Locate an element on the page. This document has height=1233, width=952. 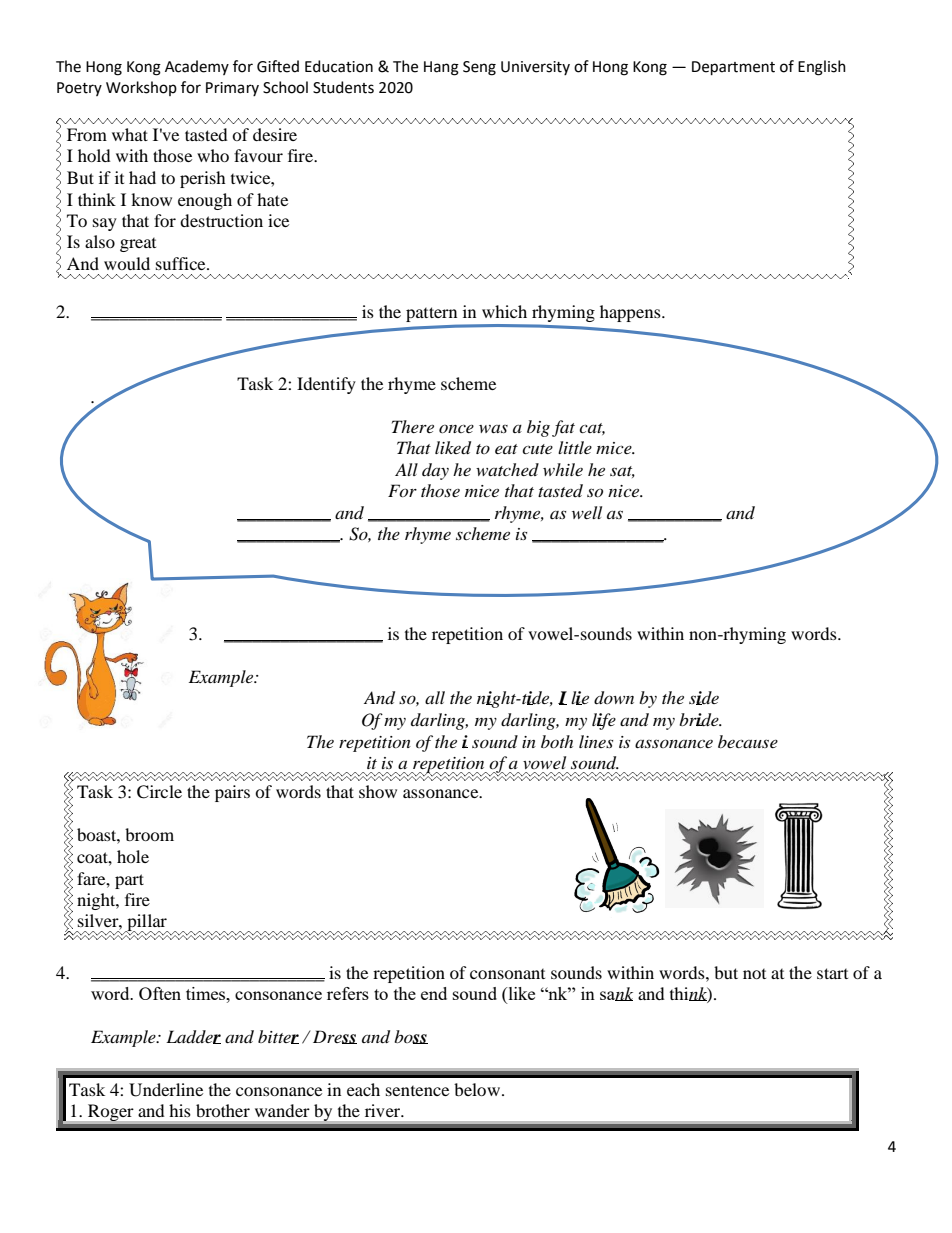
because is located at coordinates (748, 741).
